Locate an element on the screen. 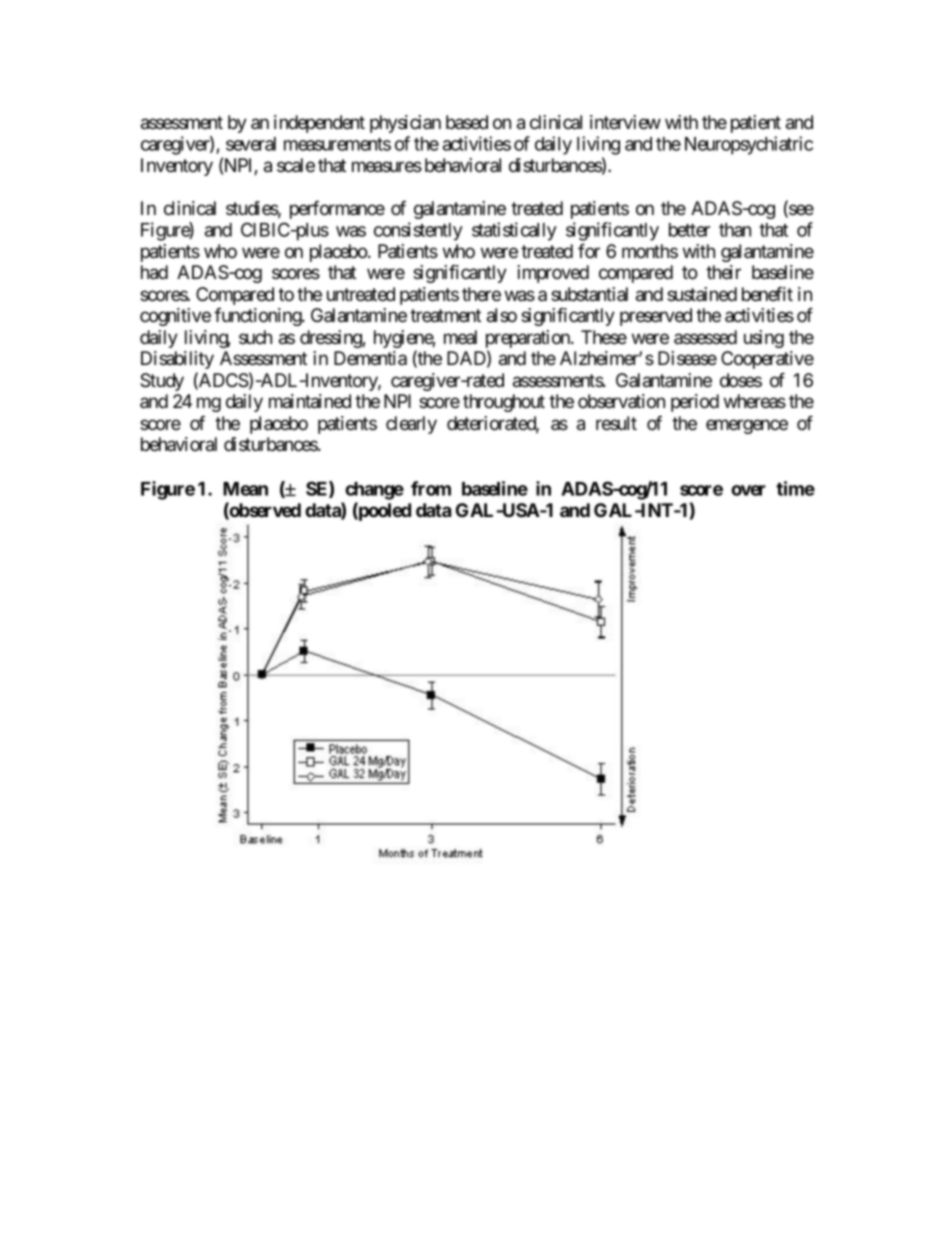 Image resolution: width=952 pixels, height=1233 pixels. Neuropsychiatric is located at coordinates (749, 145).
